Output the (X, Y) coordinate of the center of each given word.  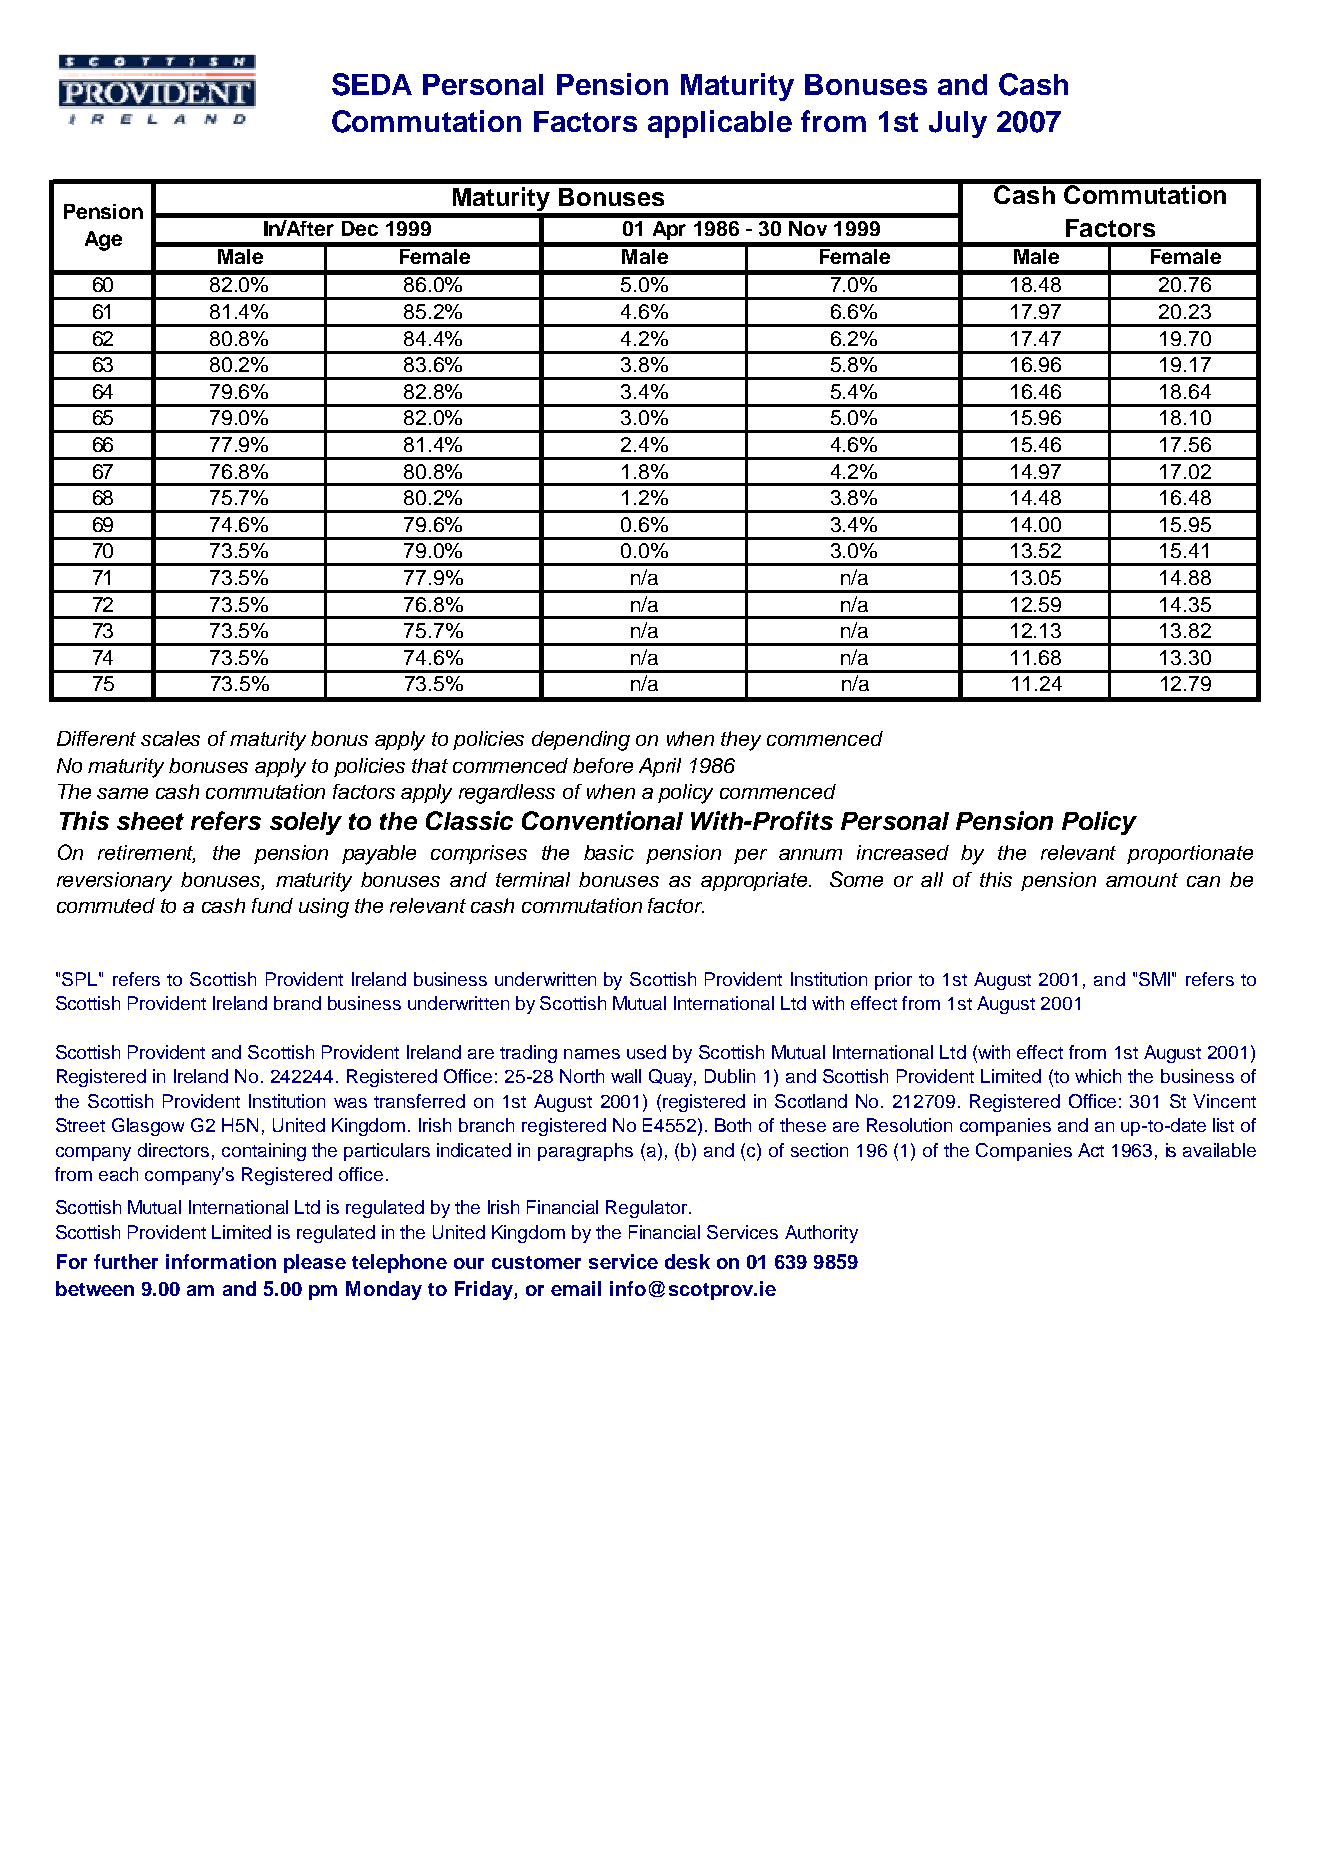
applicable (720, 124)
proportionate (1190, 854)
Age (103, 241)
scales (170, 738)
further (126, 1261)
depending (581, 741)
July (958, 124)
